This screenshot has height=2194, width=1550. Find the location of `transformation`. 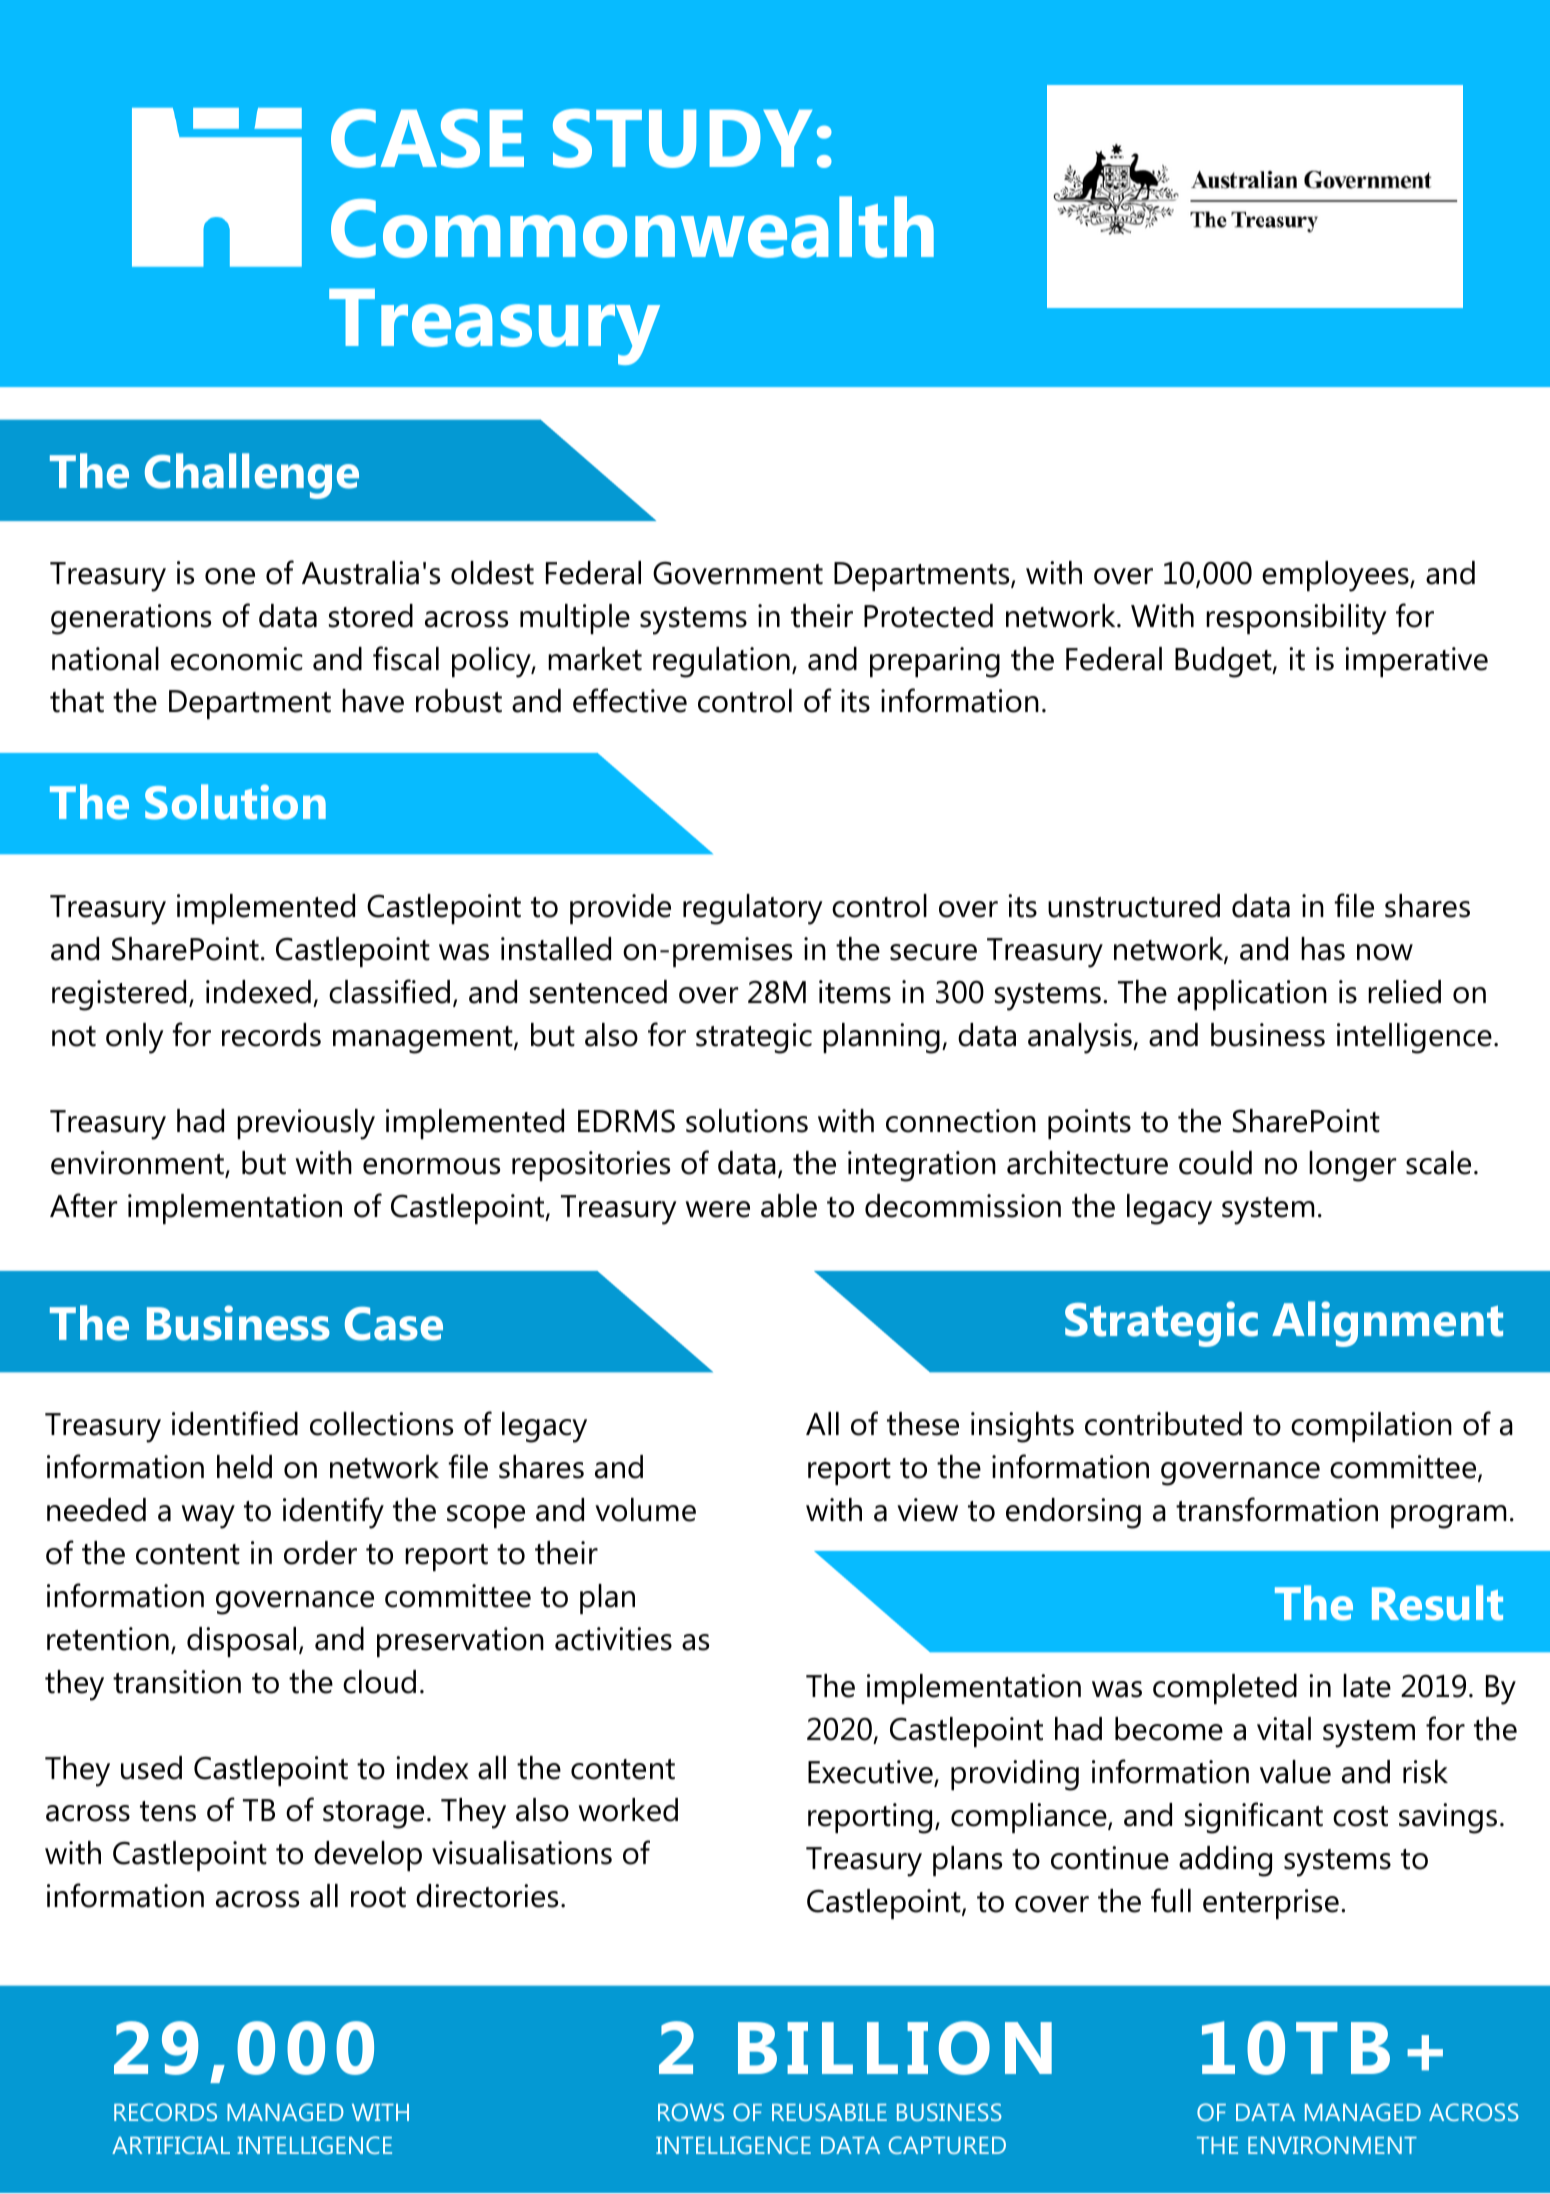

transformation is located at coordinates (1277, 1509).
